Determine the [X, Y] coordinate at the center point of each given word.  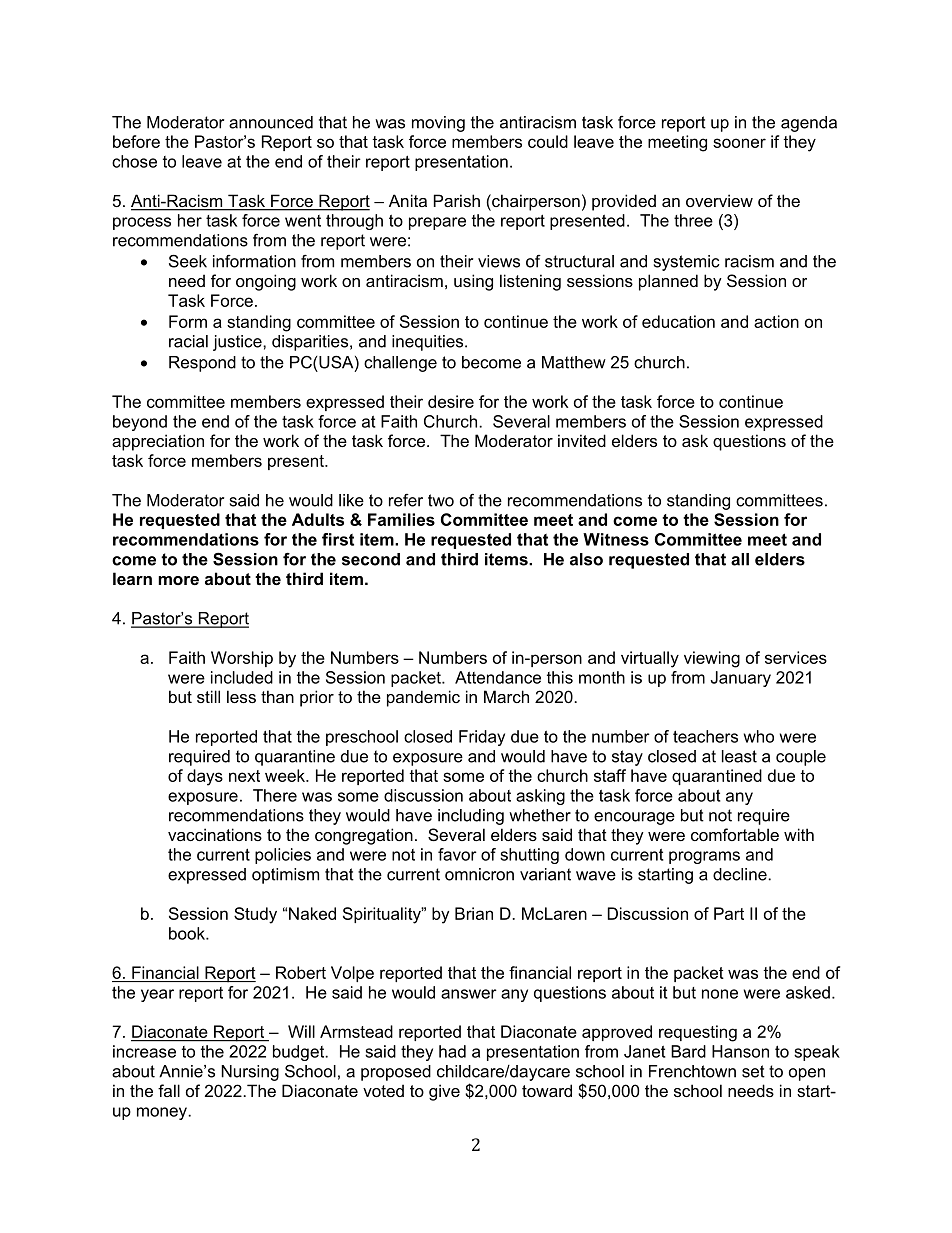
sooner [739, 143]
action [776, 321]
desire [451, 401]
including [471, 817]
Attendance [498, 677]
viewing [712, 659]
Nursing [250, 1073]
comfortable [735, 834]
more [178, 580]
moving [438, 124]
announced [271, 122]
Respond [202, 364]
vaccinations [215, 834]
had [452, 1051]
